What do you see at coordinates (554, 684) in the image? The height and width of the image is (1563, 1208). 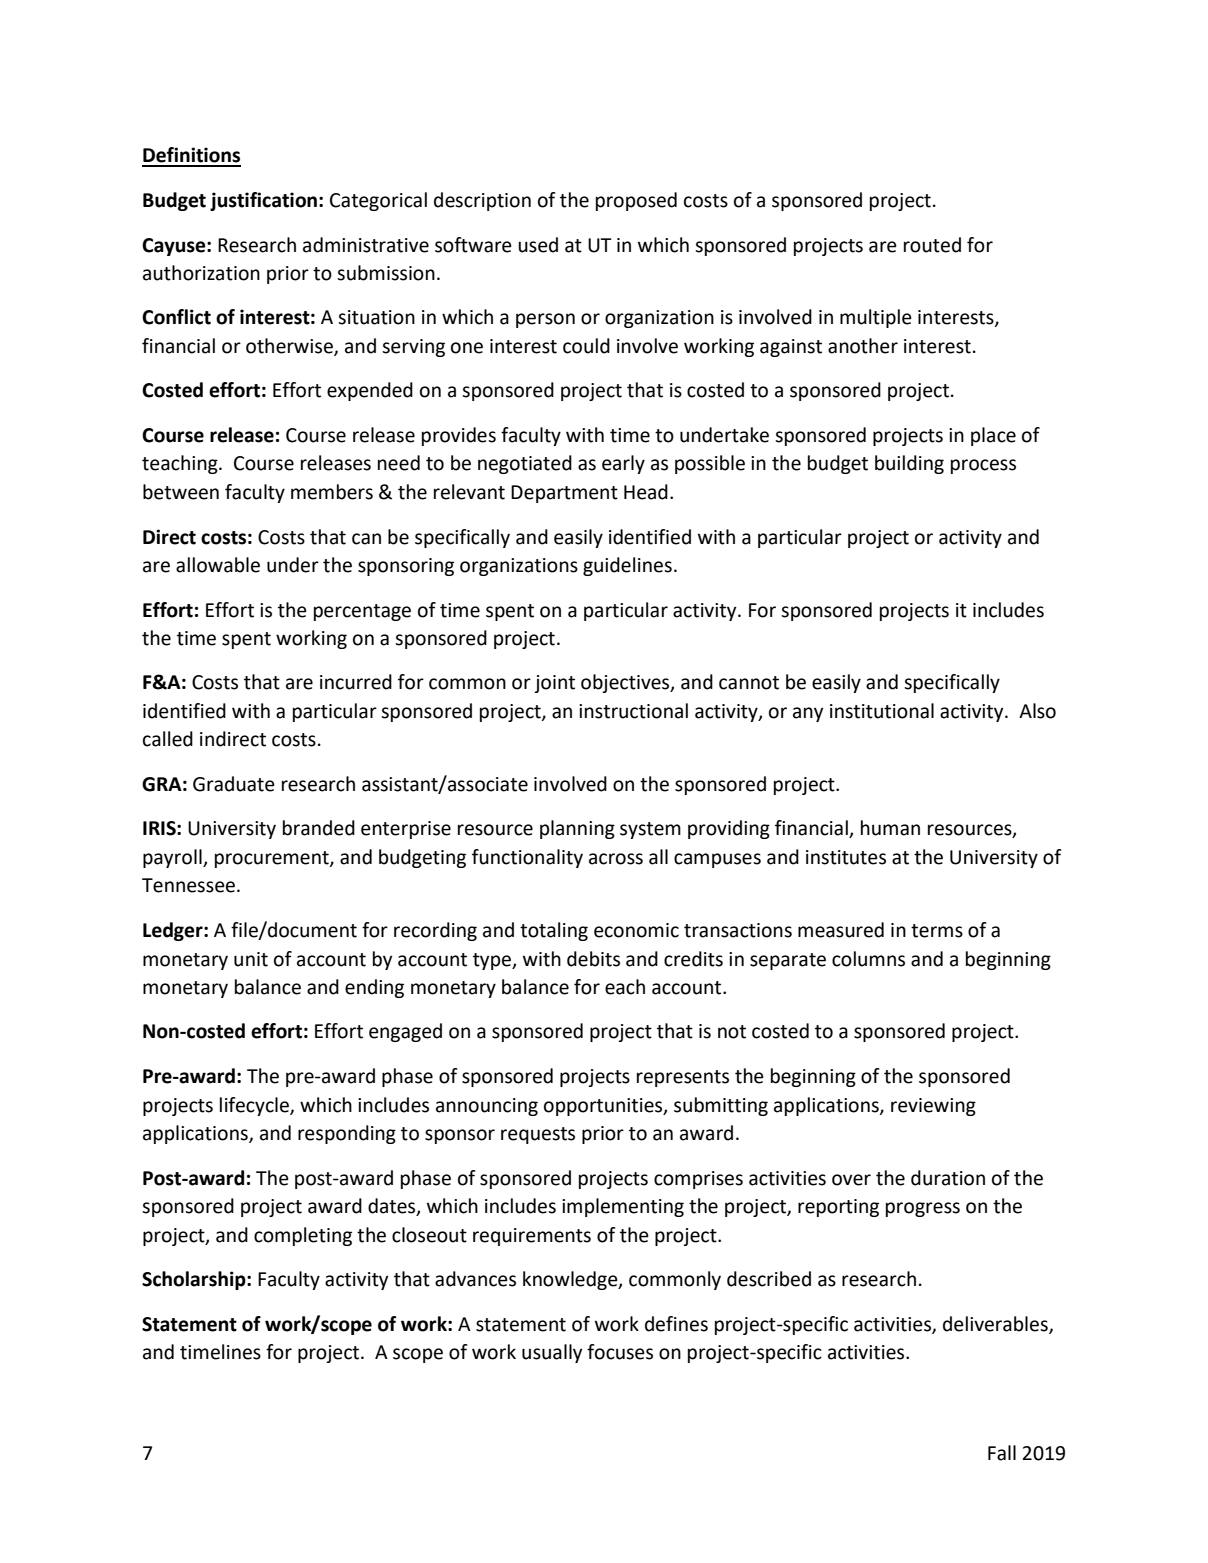 I see `joint` at bounding box center [554, 684].
